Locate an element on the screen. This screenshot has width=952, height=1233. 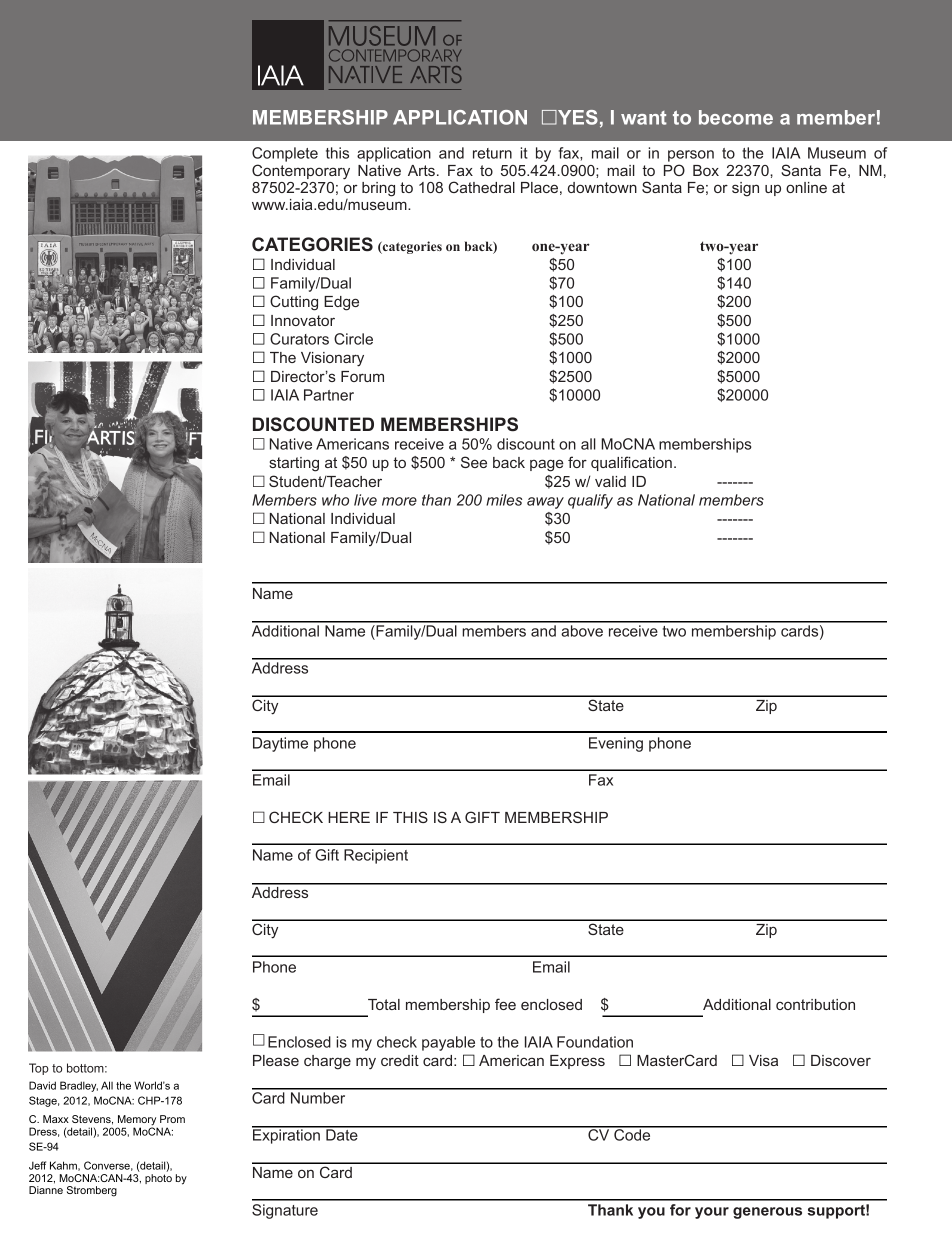
photo is located at coordinates (158, 1179).
